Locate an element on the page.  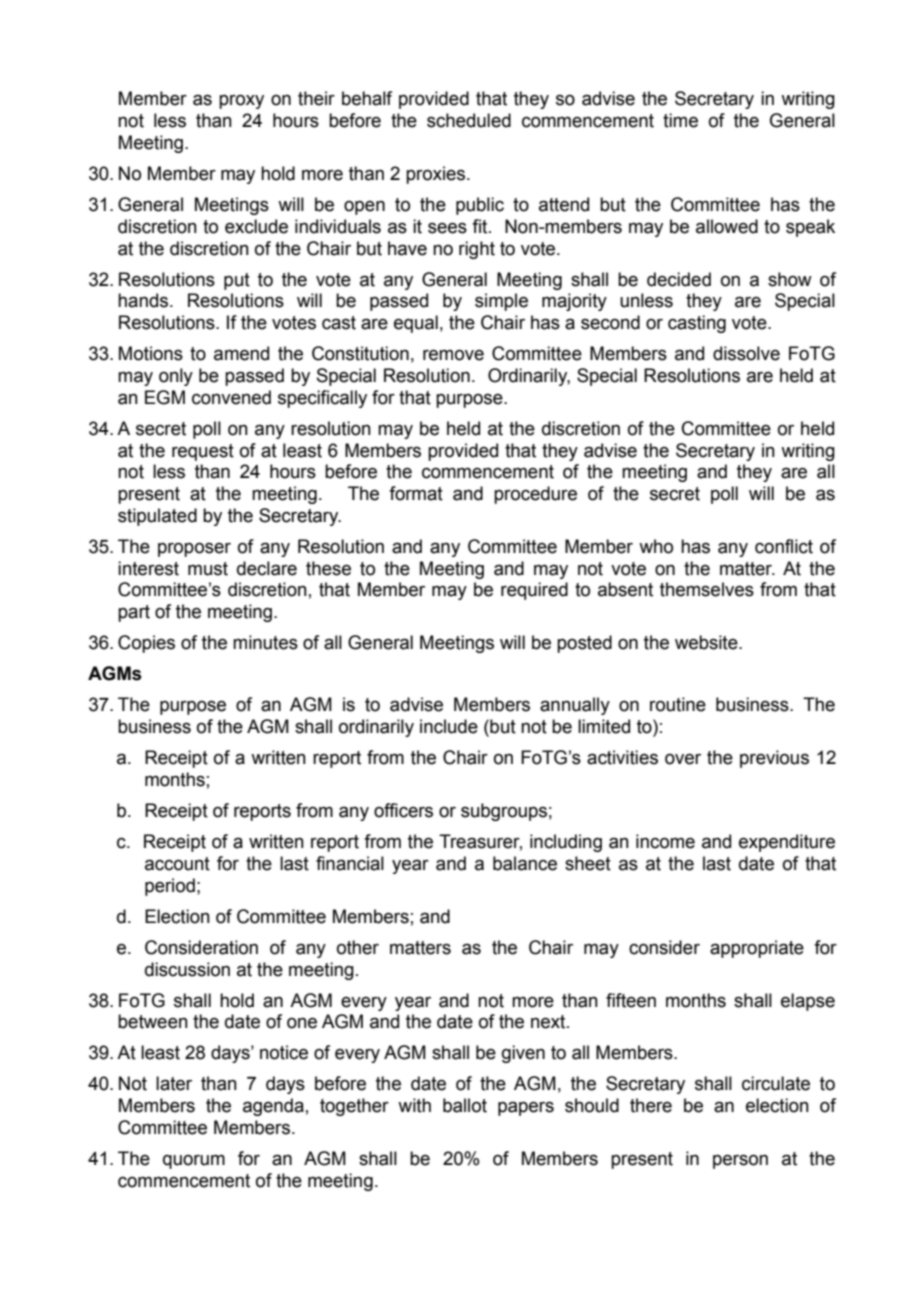
scheduled is located at coordinates (469, 120).
